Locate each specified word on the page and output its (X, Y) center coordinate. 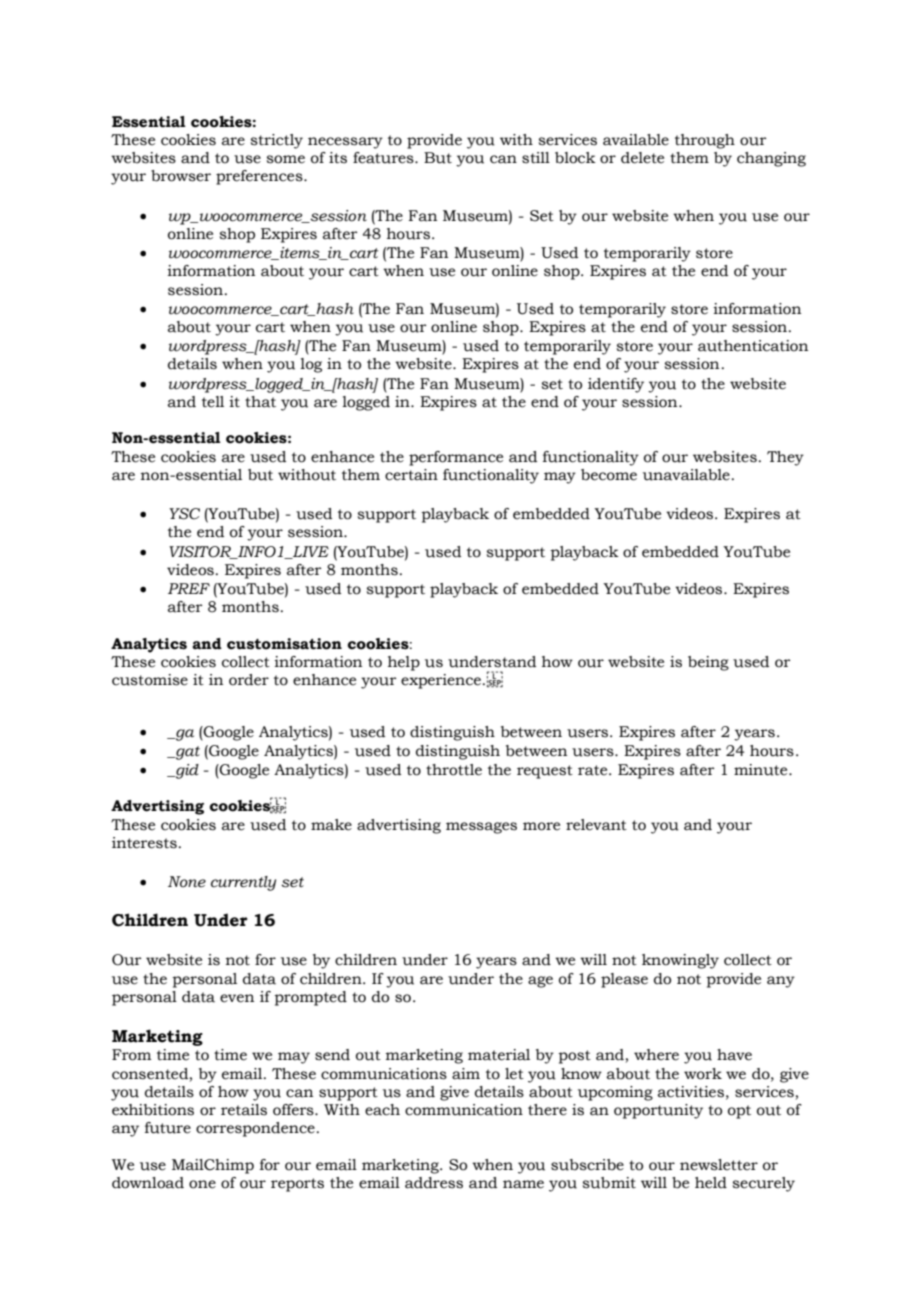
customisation (284, 644)
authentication (753, 346)
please (624, 980)
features (384, 158)
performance (456, 458)
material (499, 1055)
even (237, 998)
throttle (454, 770)
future (168, 1128)
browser (181, 176)
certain (411, 475)
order (249, 680)
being (708, 663)
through (705, 141)
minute (762, 770)
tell (213, 402)
